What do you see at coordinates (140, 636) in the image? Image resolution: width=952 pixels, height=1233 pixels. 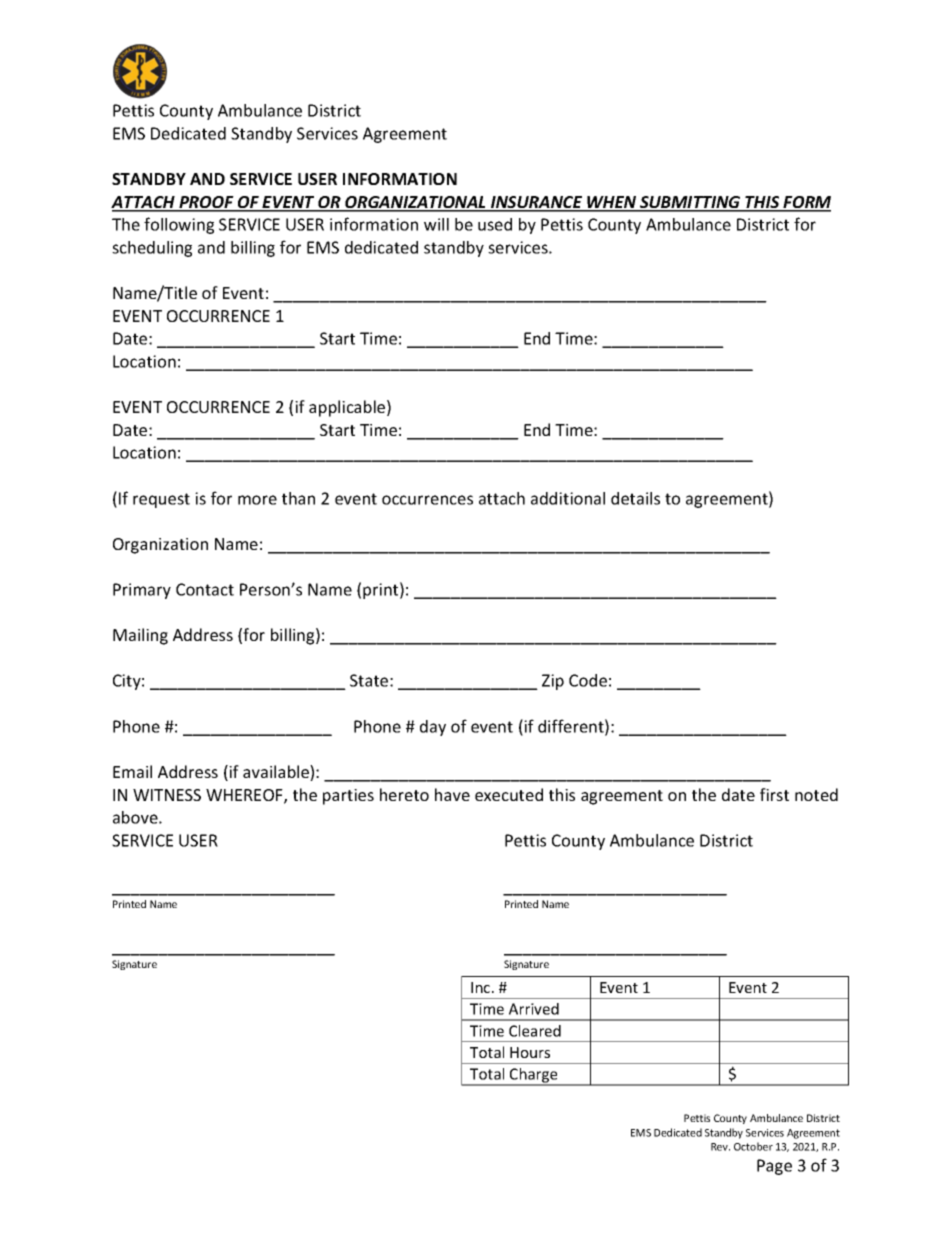 I see `Mailing` at bounding box center [140, 636].
